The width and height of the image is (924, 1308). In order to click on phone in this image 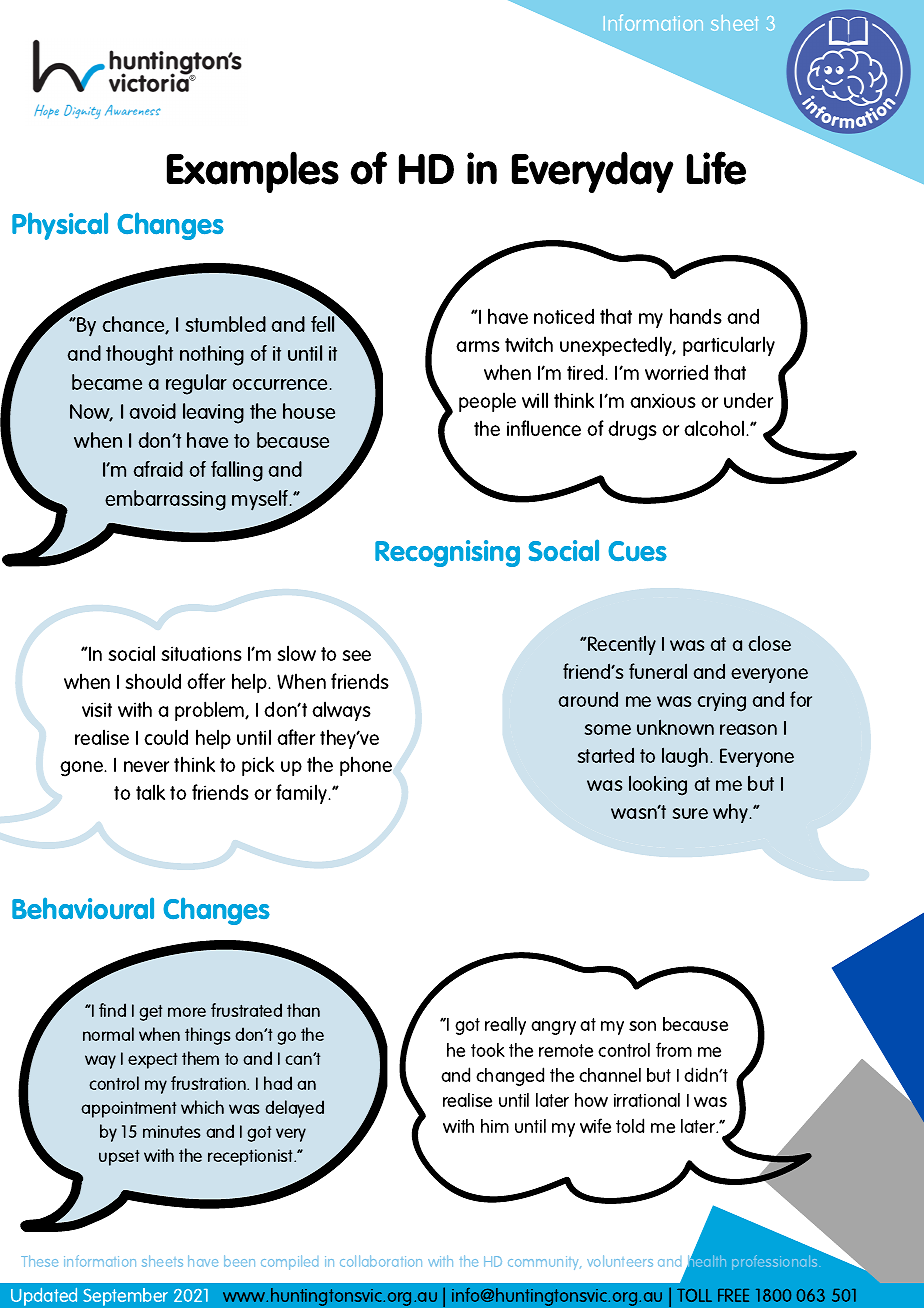, I will do `click(366, 766)`.
